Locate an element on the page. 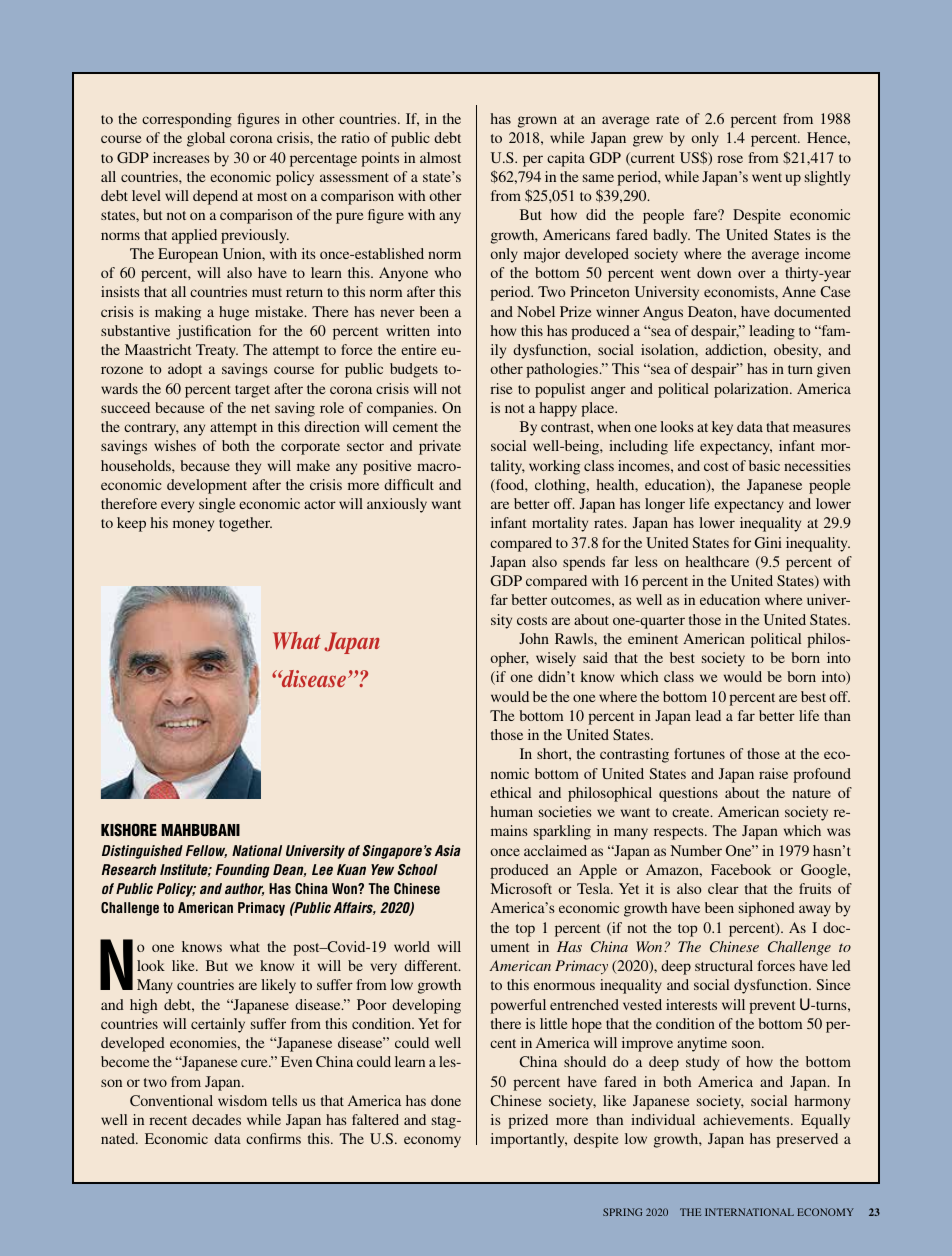  rose is located at coordinates (730, 159).
